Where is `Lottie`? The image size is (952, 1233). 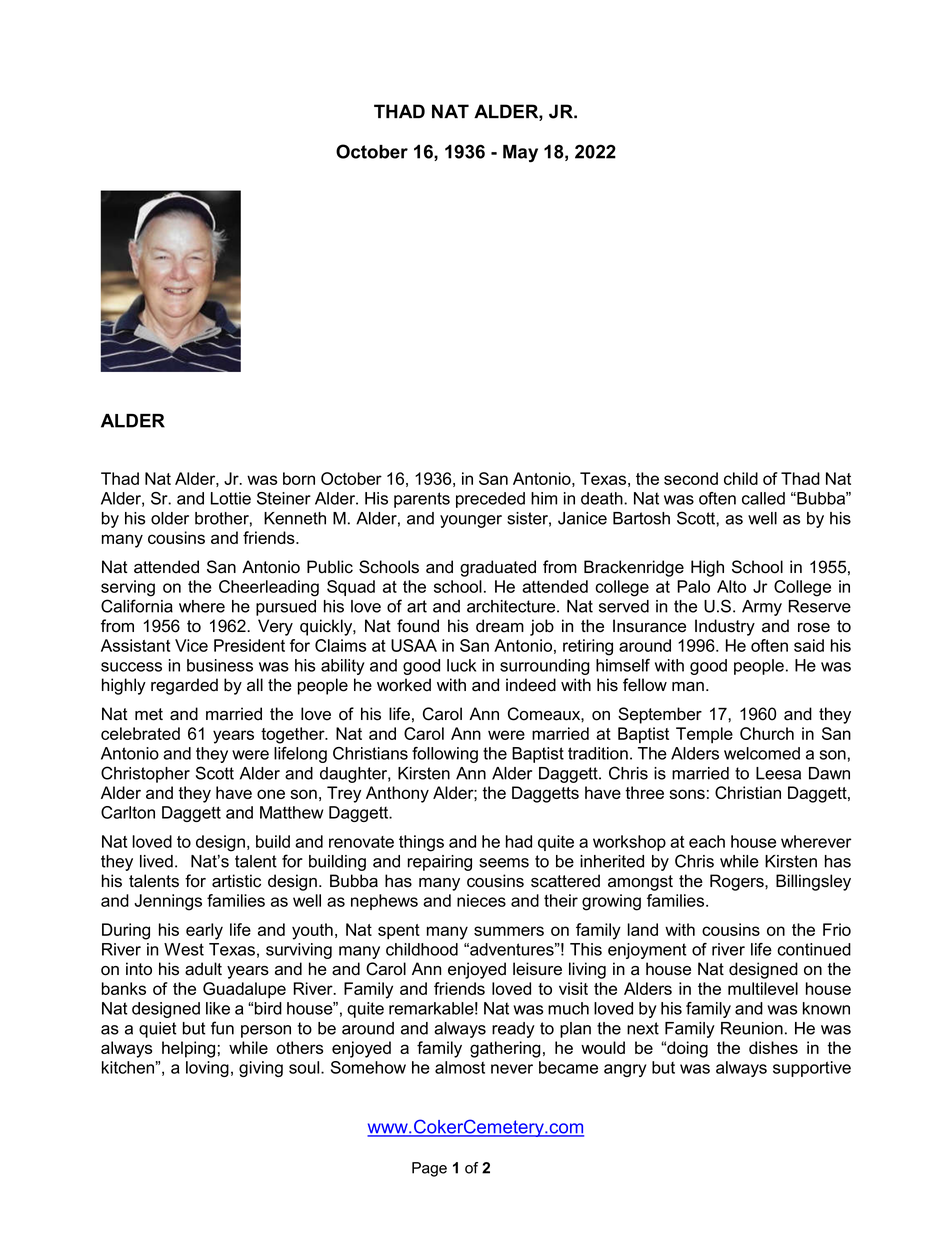
Lottie is located at coordinates (231, 498).
